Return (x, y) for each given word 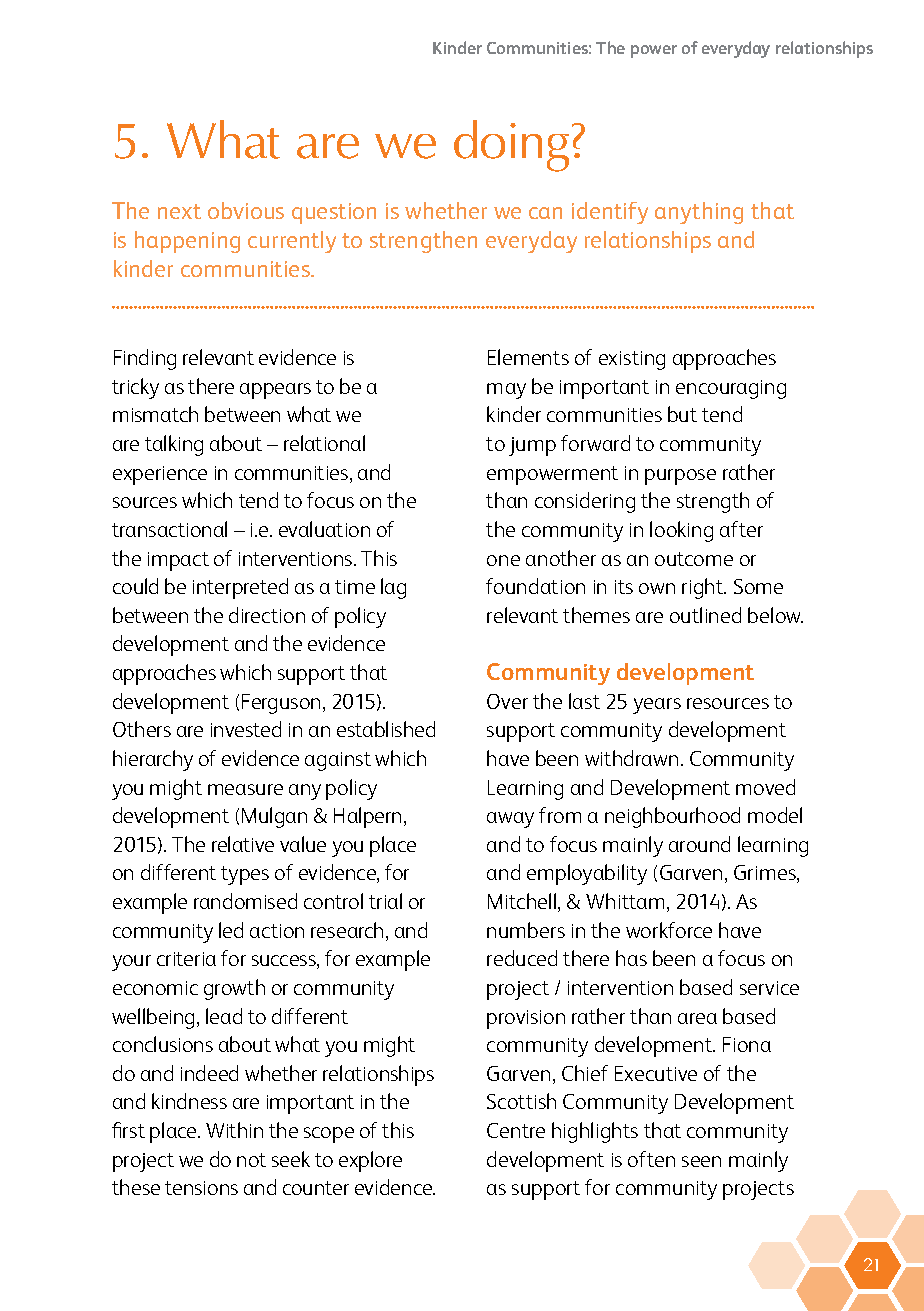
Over (507, 701)
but (682, 414)
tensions (201, 1188)
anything (699, 213)
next (179, 211)
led (231, 930)
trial (385, 901)
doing (511, 146)
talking (174, 445)
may (506, 391)
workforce (669, 930)
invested (246, 729)
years (657, 706)
